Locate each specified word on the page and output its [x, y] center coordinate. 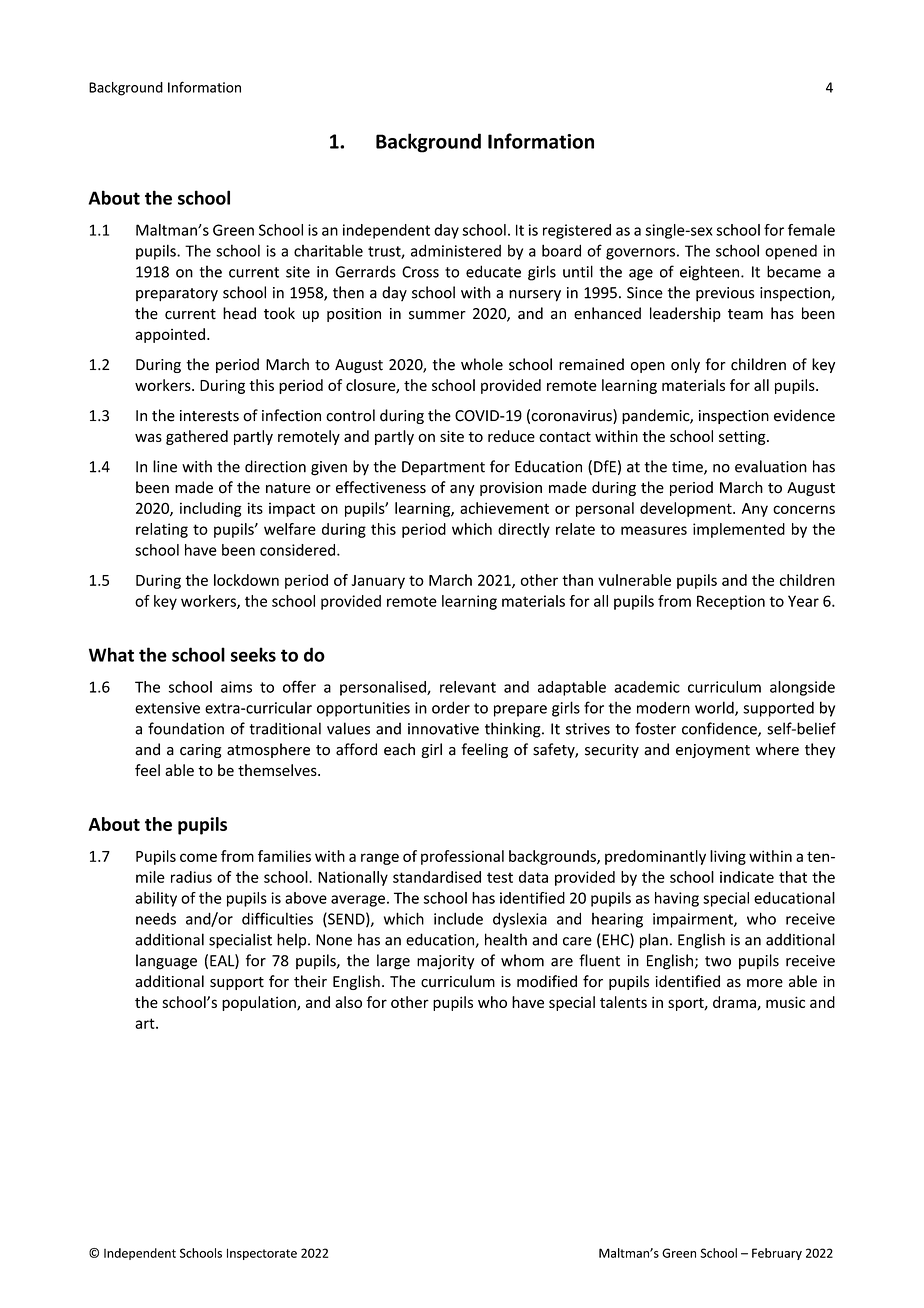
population [260, 1003]
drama [735, 1003]
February [777, 1254]
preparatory [177, 295]
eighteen [711, 273]
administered [456, 250]
